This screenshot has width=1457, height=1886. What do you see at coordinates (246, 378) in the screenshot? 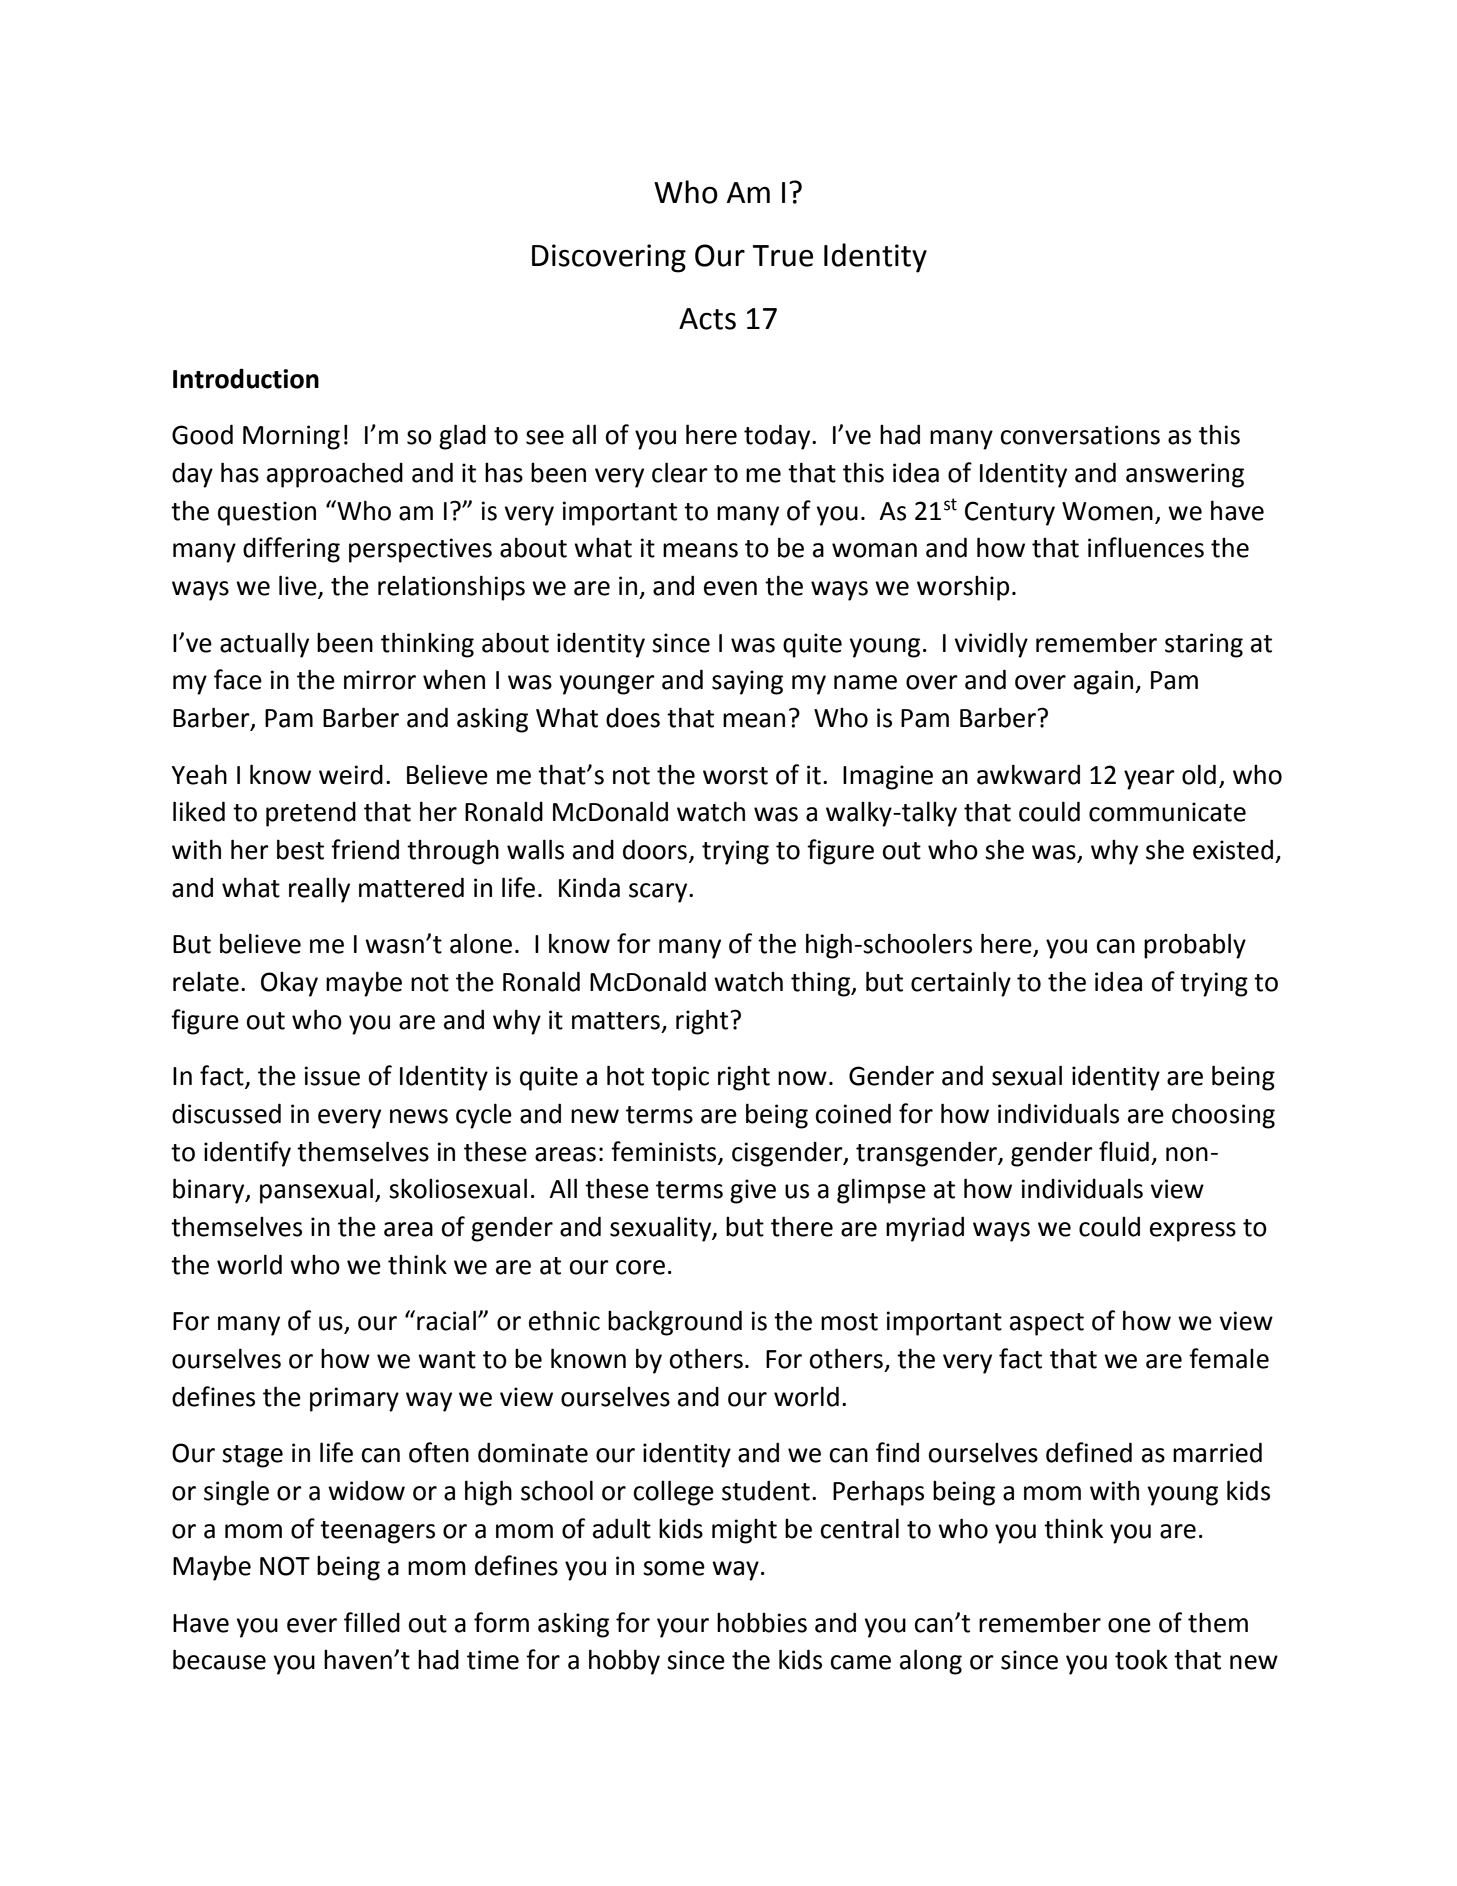
I see `Introduction` at bounding box center [246, 378].
